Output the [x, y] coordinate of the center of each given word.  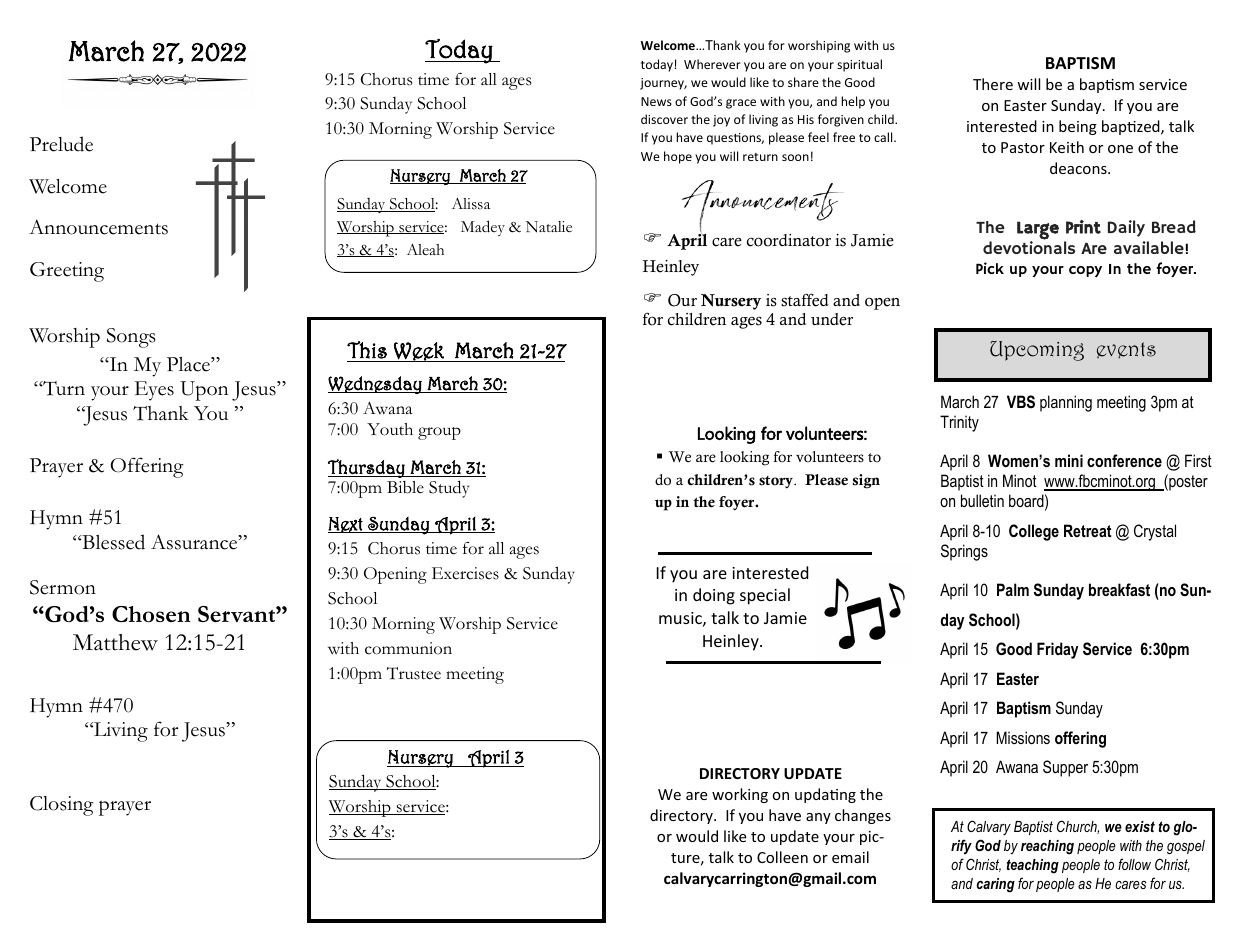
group [439, 433]
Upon [204, 391]
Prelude [61, 144]
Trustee [414, 673]
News [656, 101]
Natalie [549, 227]
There [993, 84]
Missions [1023, 737]
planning [1066, 403]
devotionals [1029, 246]
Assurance [195, 542]
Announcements [98, 227]
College [1034, 532]
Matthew [115, 642]
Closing [62, 806]
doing [714, 596]
